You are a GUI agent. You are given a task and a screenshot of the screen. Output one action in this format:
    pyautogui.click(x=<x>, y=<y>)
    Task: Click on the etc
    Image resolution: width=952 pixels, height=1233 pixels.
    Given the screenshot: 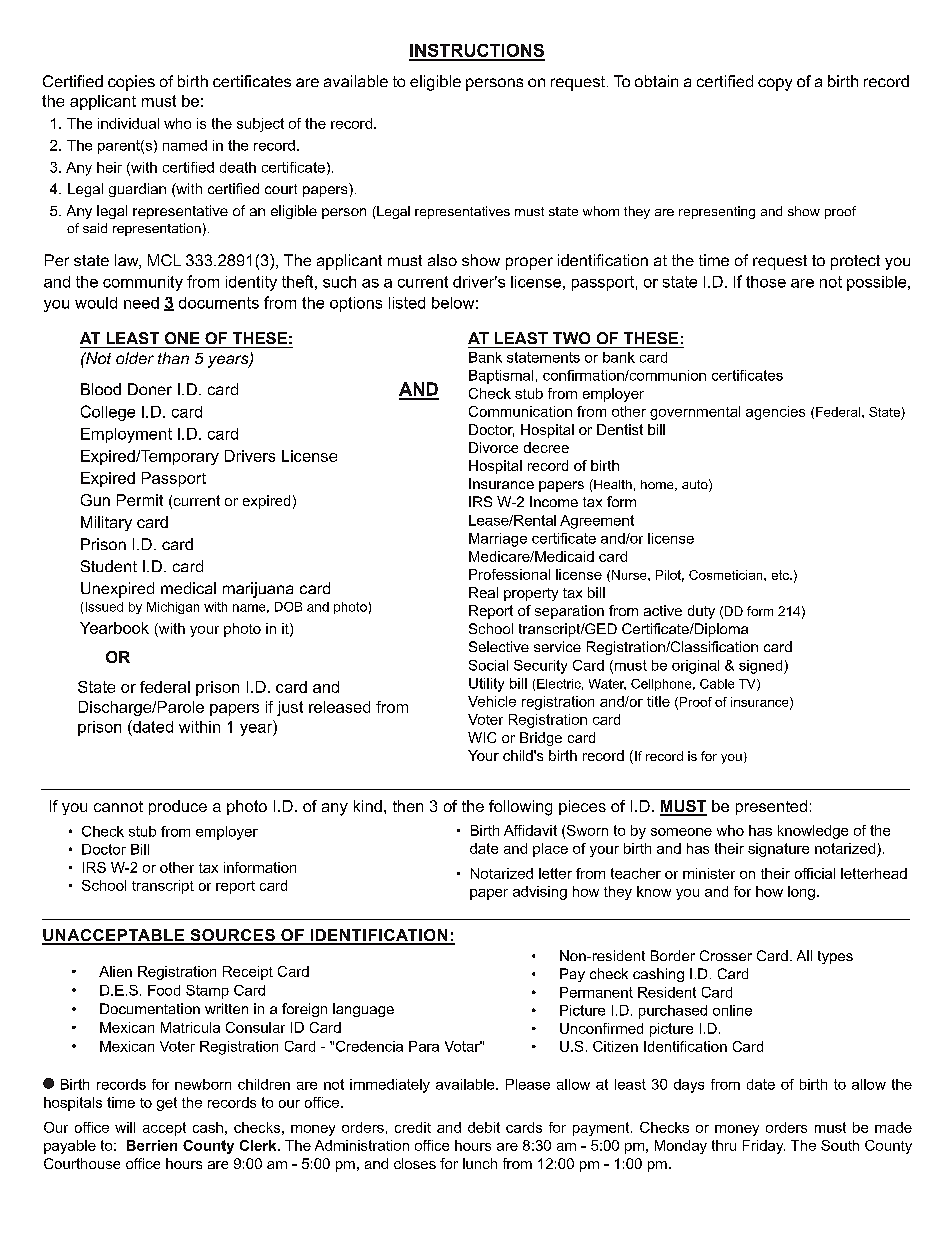 What is the action you would take?
    pyautogui.click(x=781, y=575)
